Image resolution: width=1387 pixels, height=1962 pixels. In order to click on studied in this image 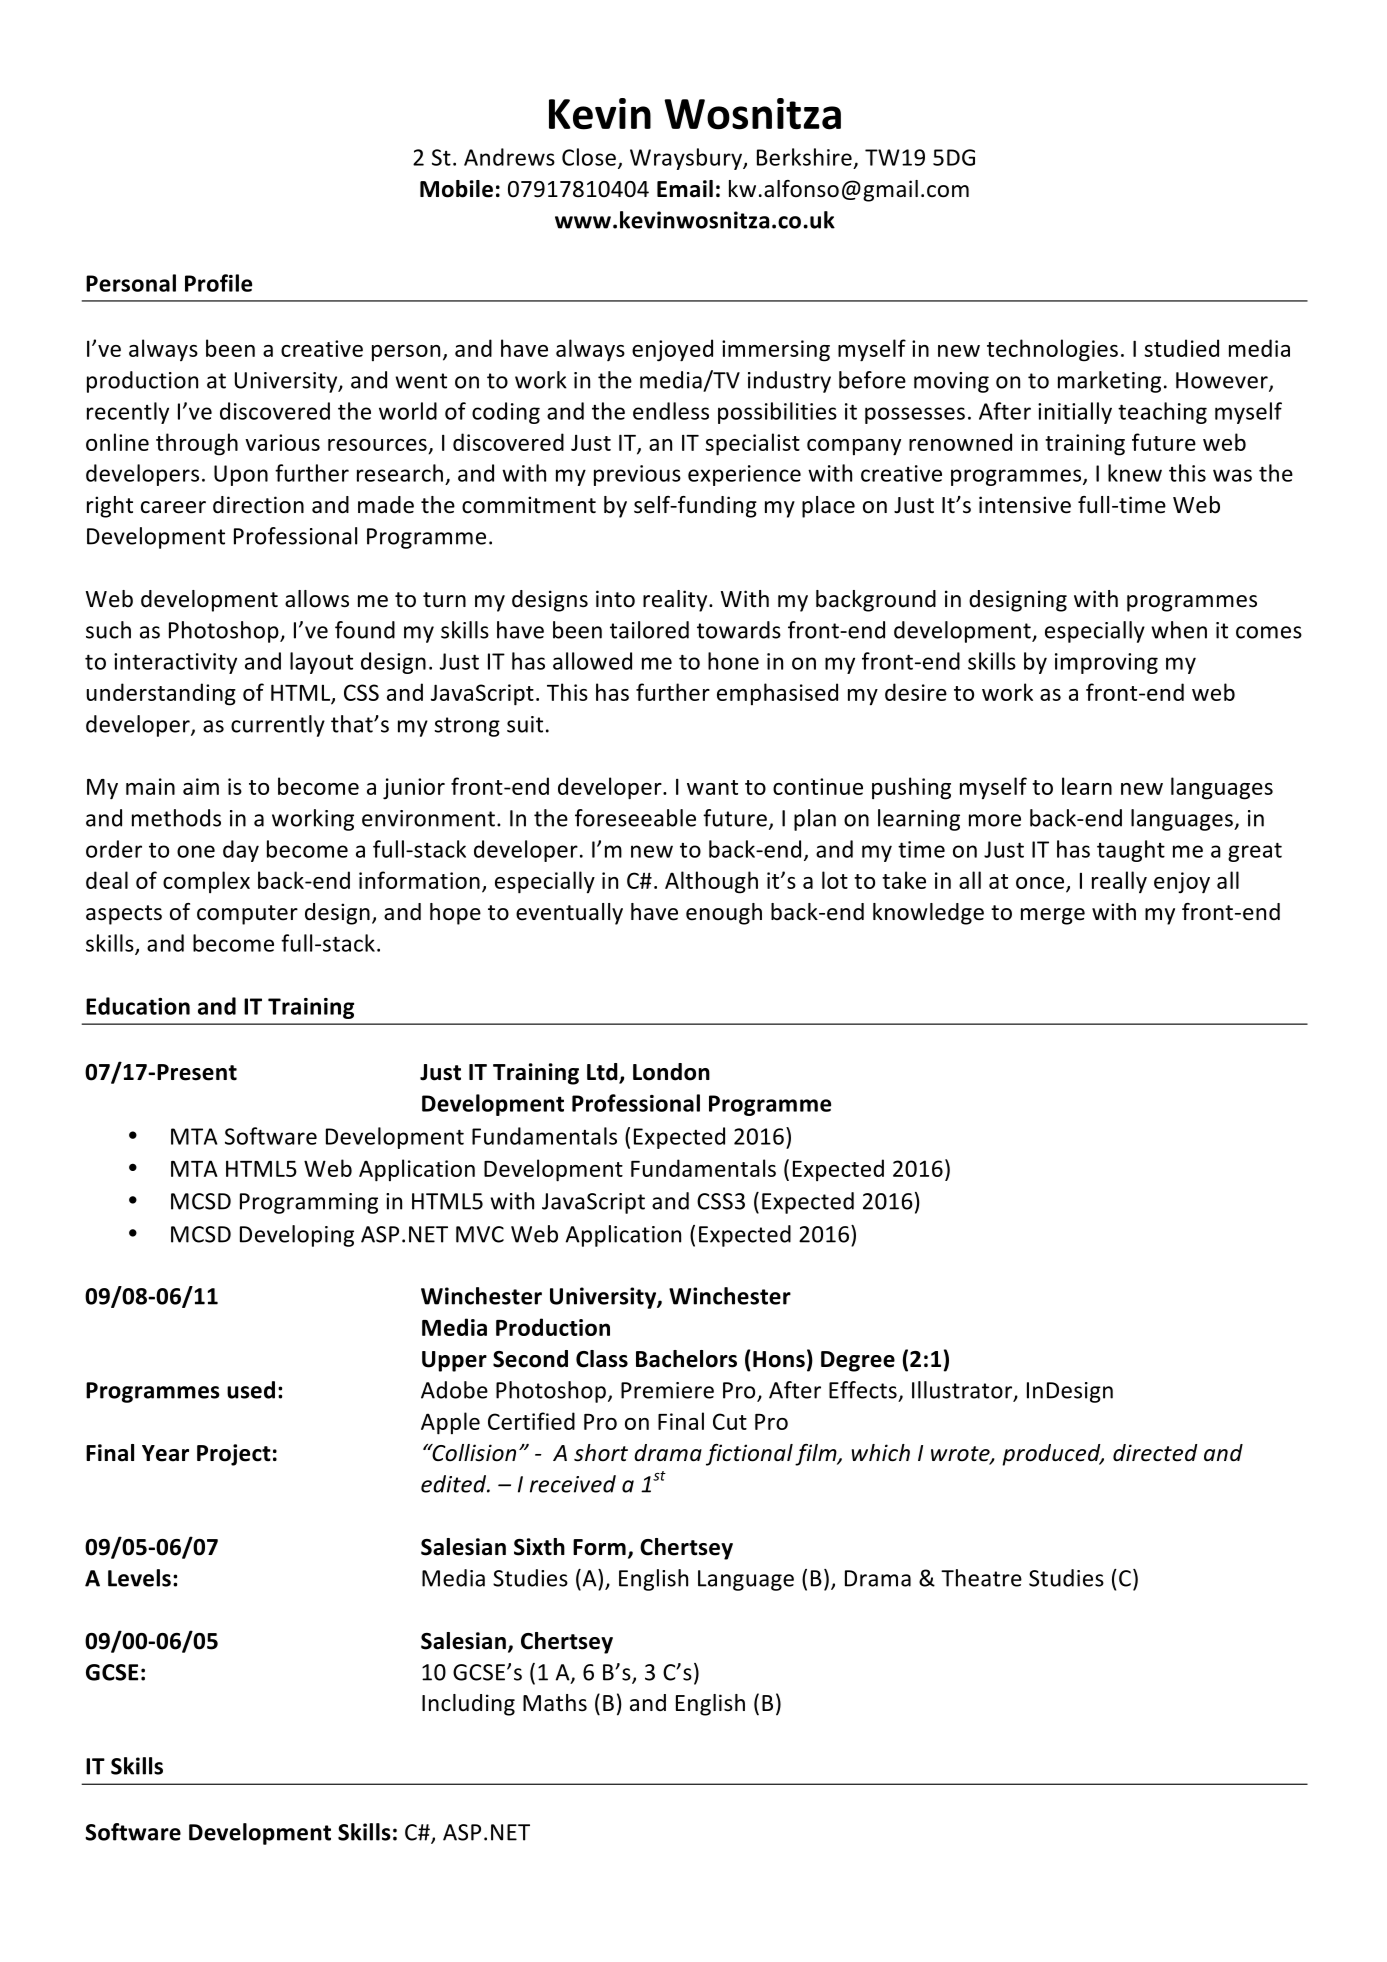, I will do `click(1181, 348)`.
